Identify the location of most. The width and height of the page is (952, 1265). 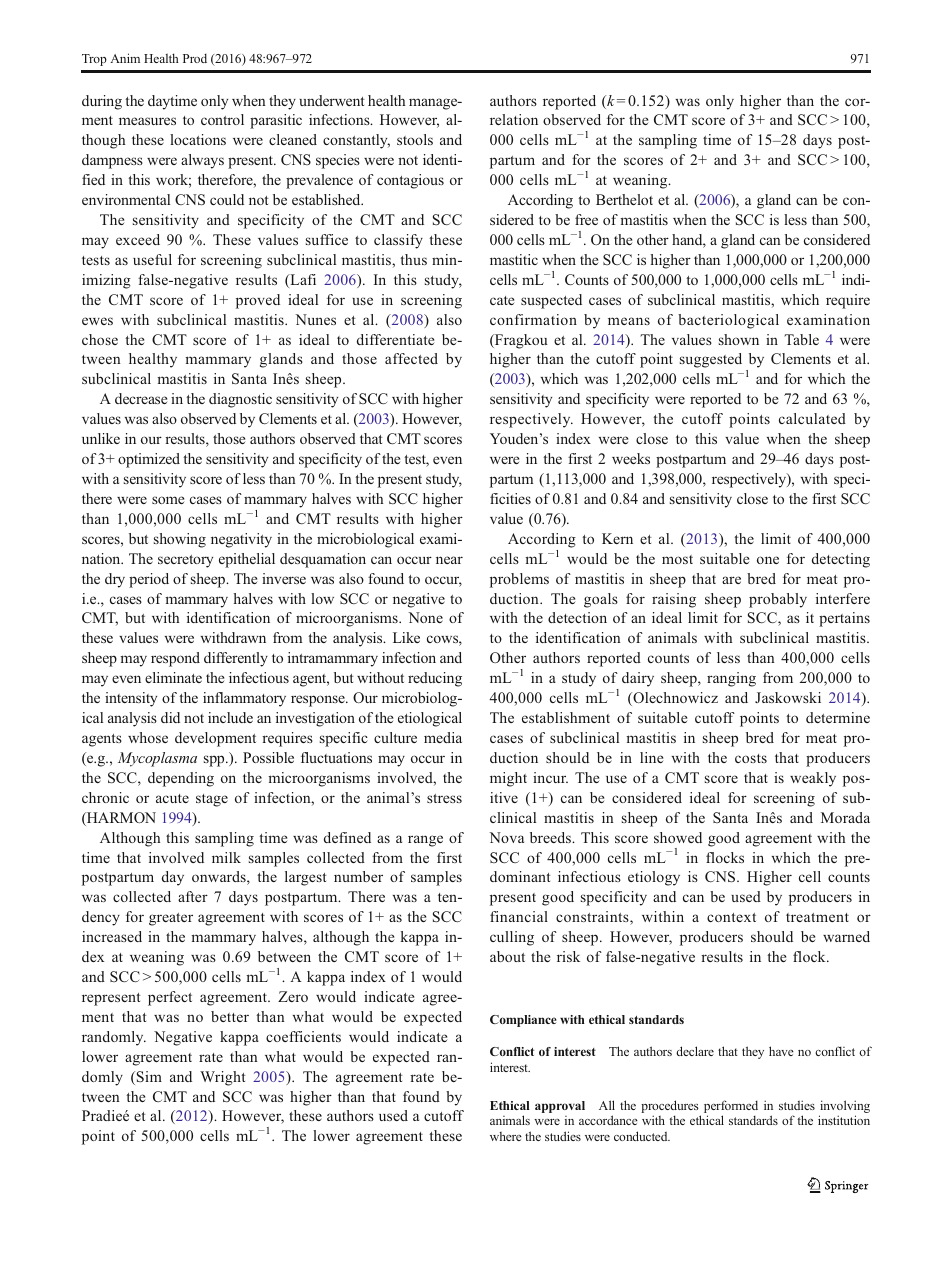
(677, 559).
